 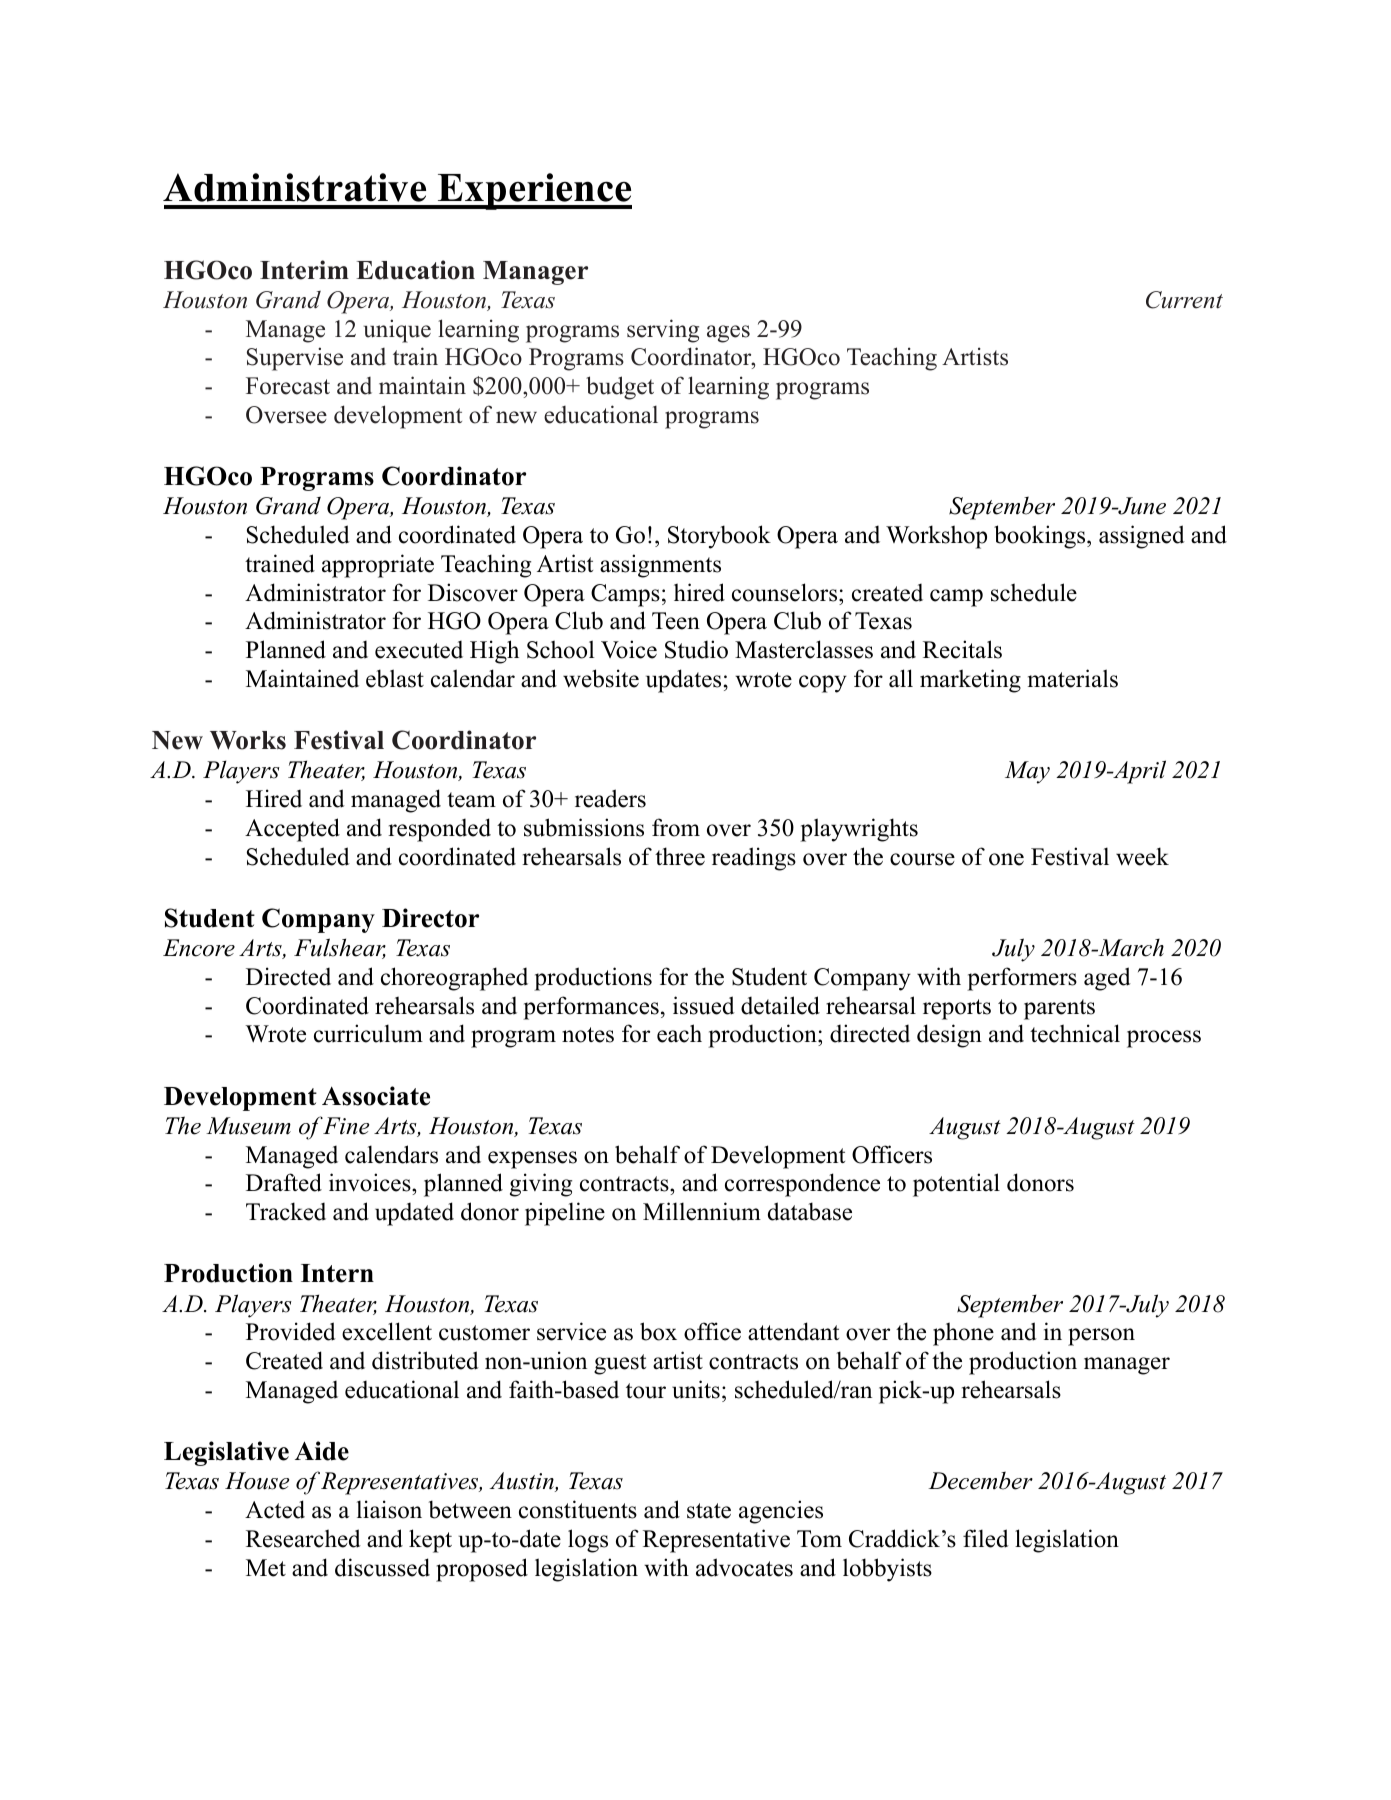 What do you see at coordinates (368, 1033) in the page?
I see `curriculum` at bounding box center [368, 1033].
